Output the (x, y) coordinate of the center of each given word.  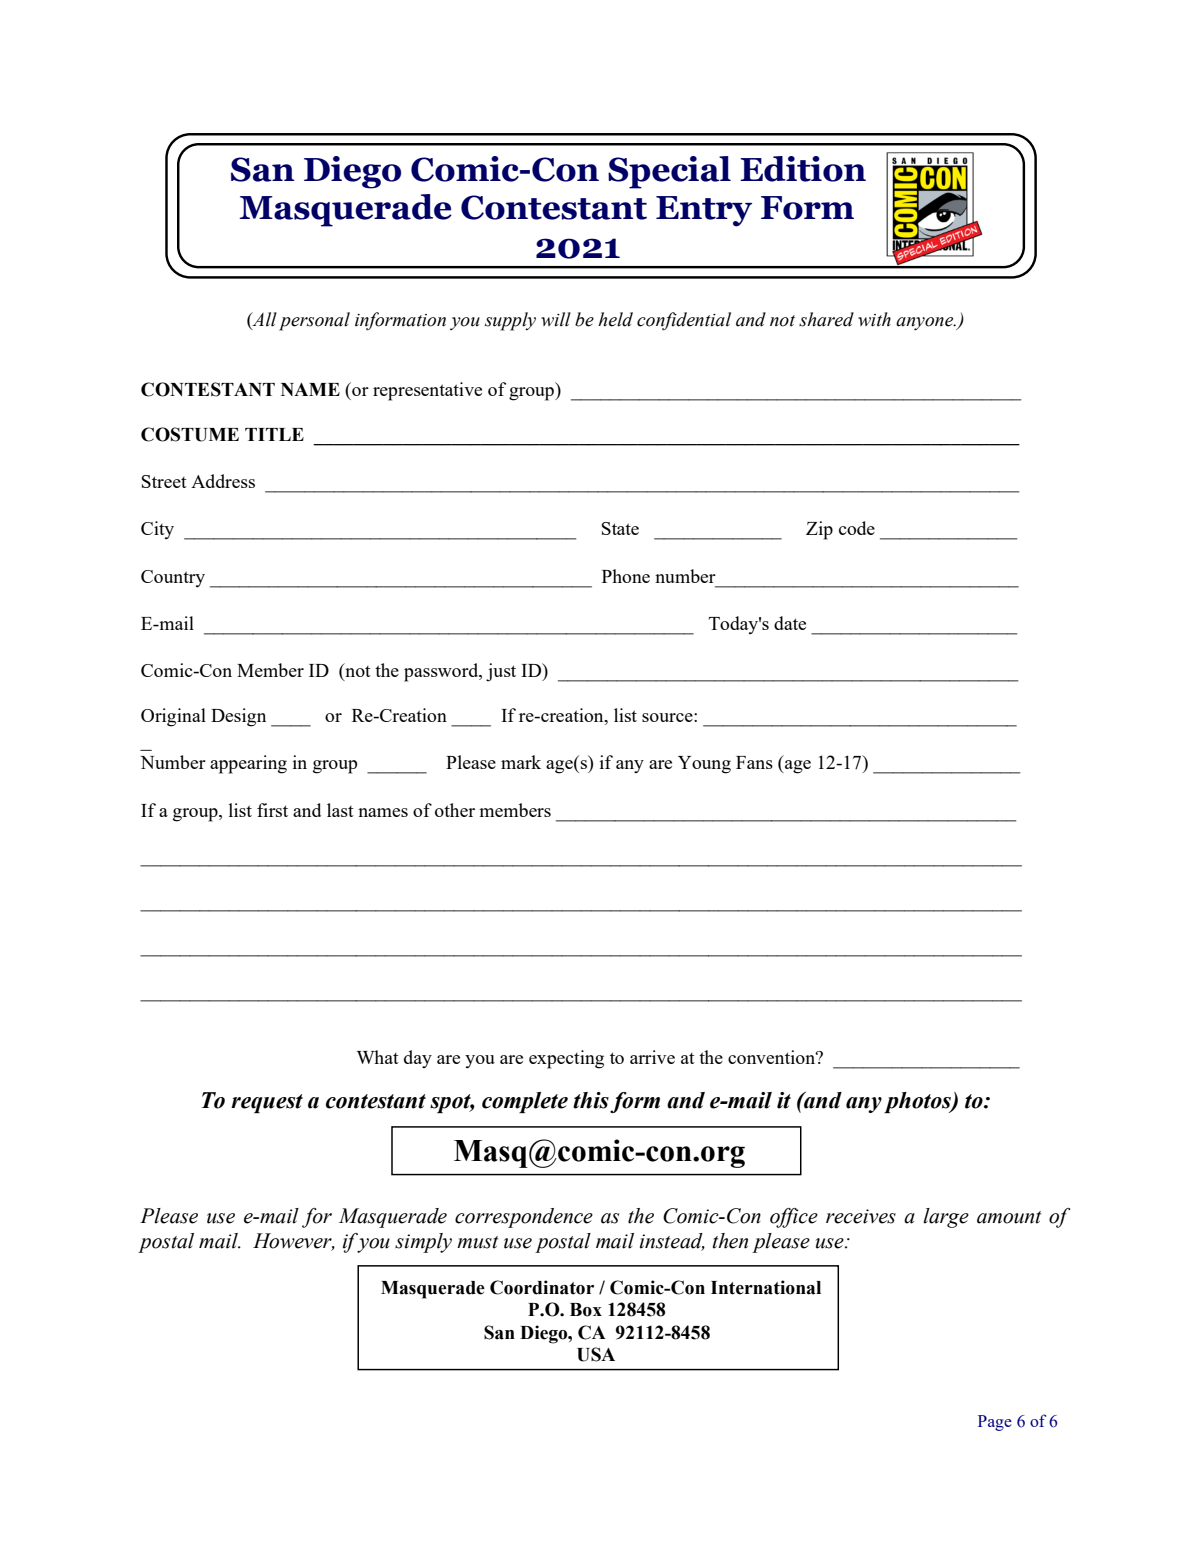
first (272, 810)
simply (423, 1243)
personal (314, 321)
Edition (803, 169)
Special (669, 172)
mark (521, 762)
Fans (754, 762)
